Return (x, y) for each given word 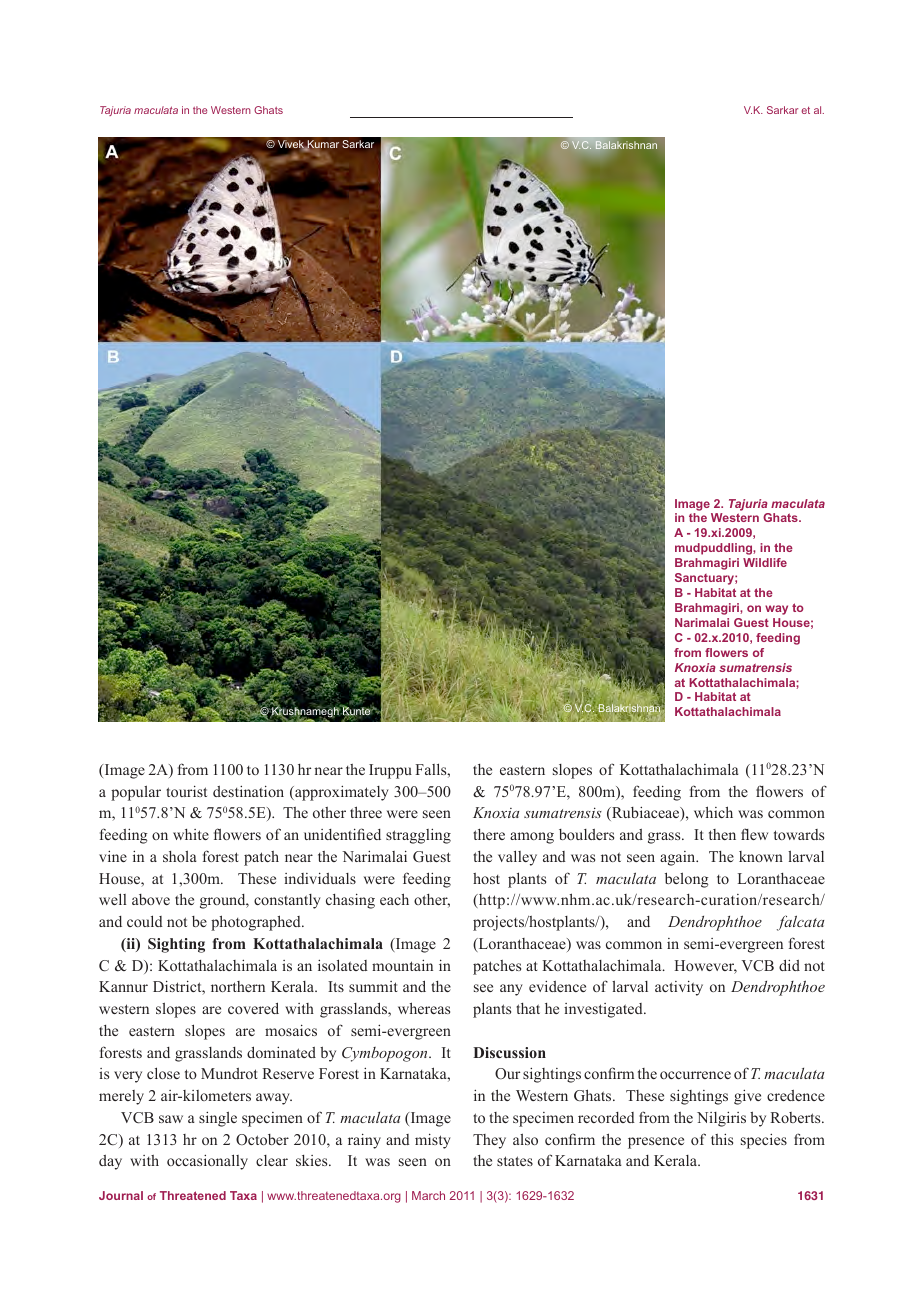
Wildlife (765, 562)
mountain (402, 965)
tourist (186, 791)
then (722, 834)
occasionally (207, 1162)
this (722, 1139)
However (705, 967)
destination (248, 791)
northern (238, 986)
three (366, 812)
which (713, 812)
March (428, 1195)
